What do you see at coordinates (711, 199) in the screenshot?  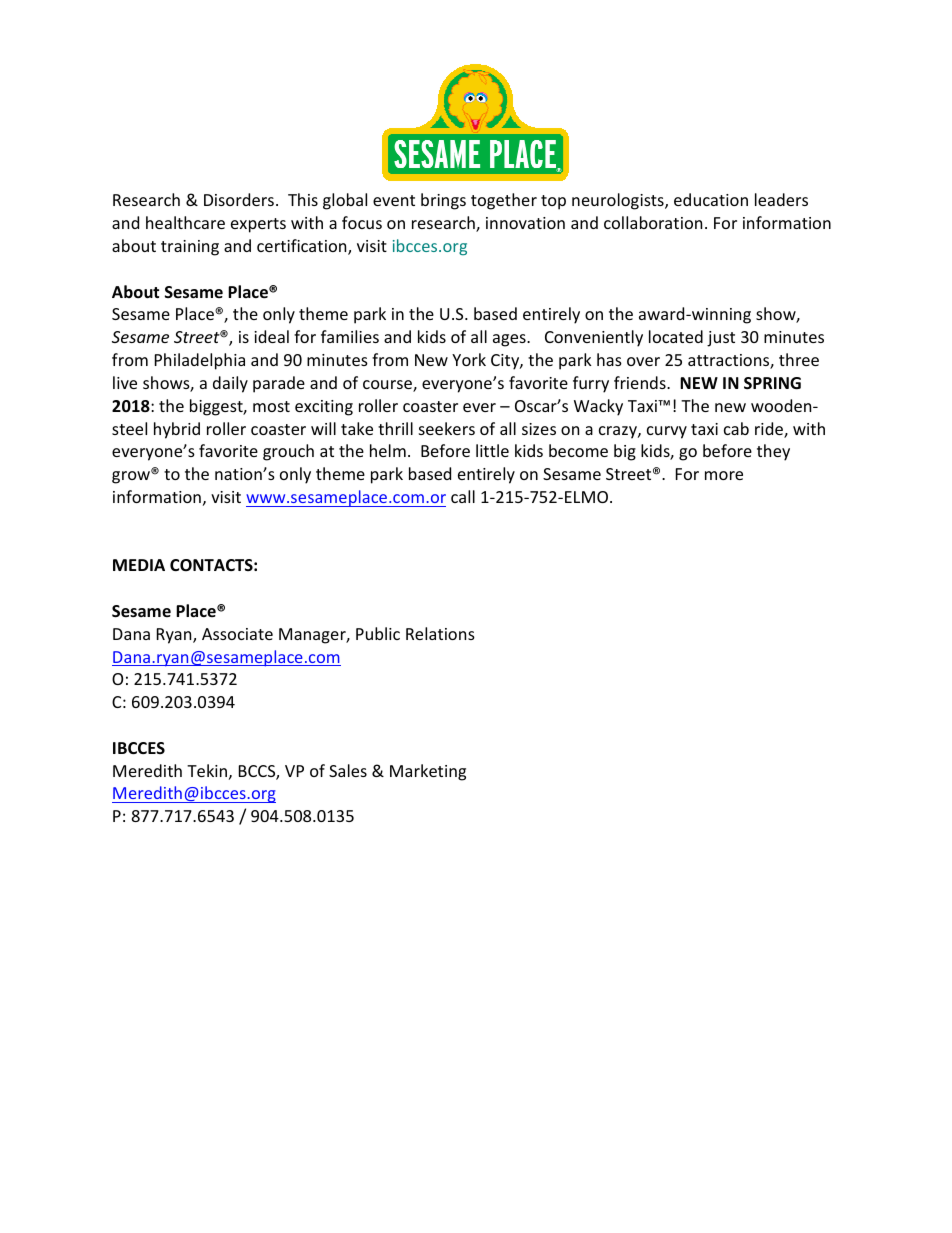 I see `education` at bounding box center [711, 199].
